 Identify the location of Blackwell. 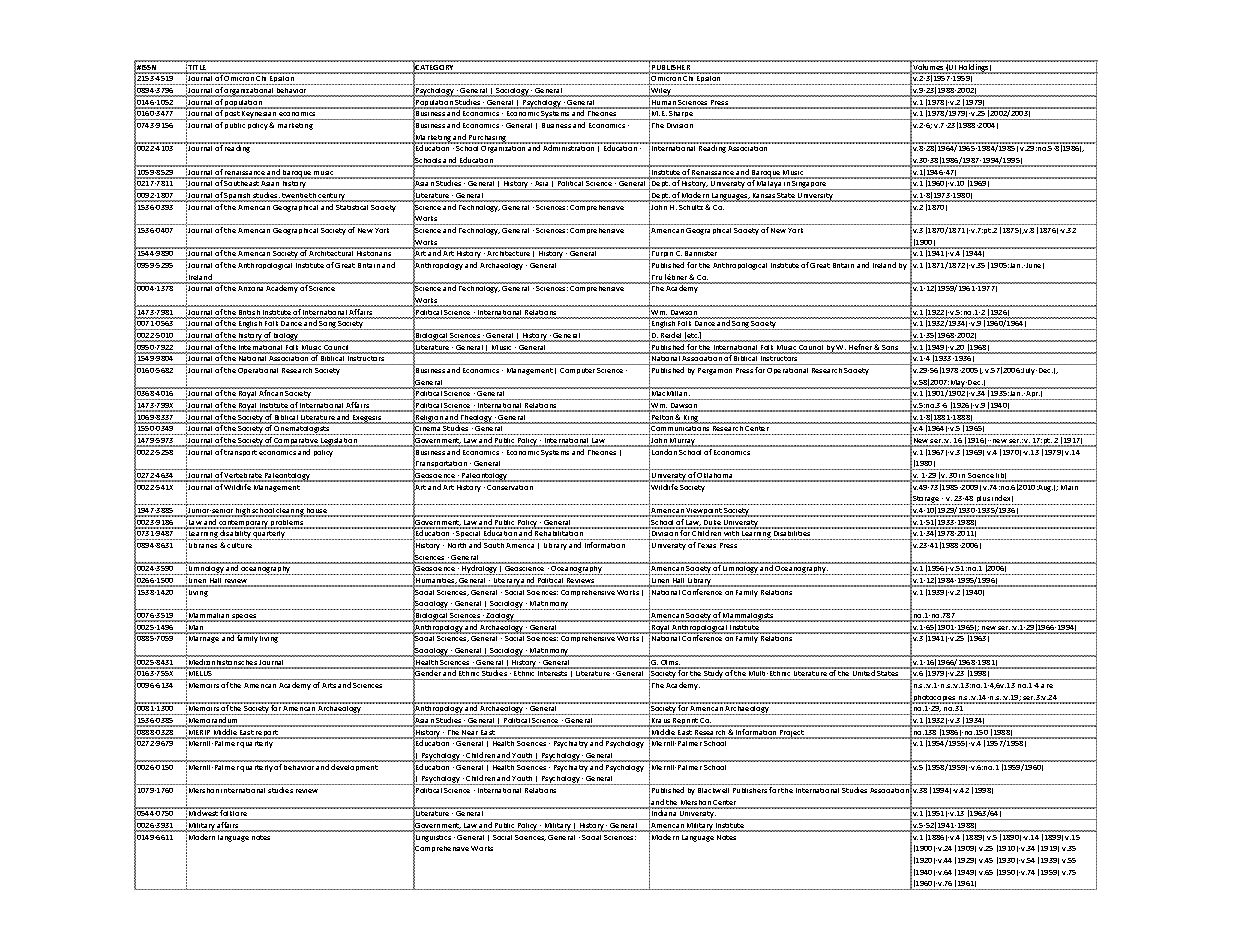
(713, 790).
